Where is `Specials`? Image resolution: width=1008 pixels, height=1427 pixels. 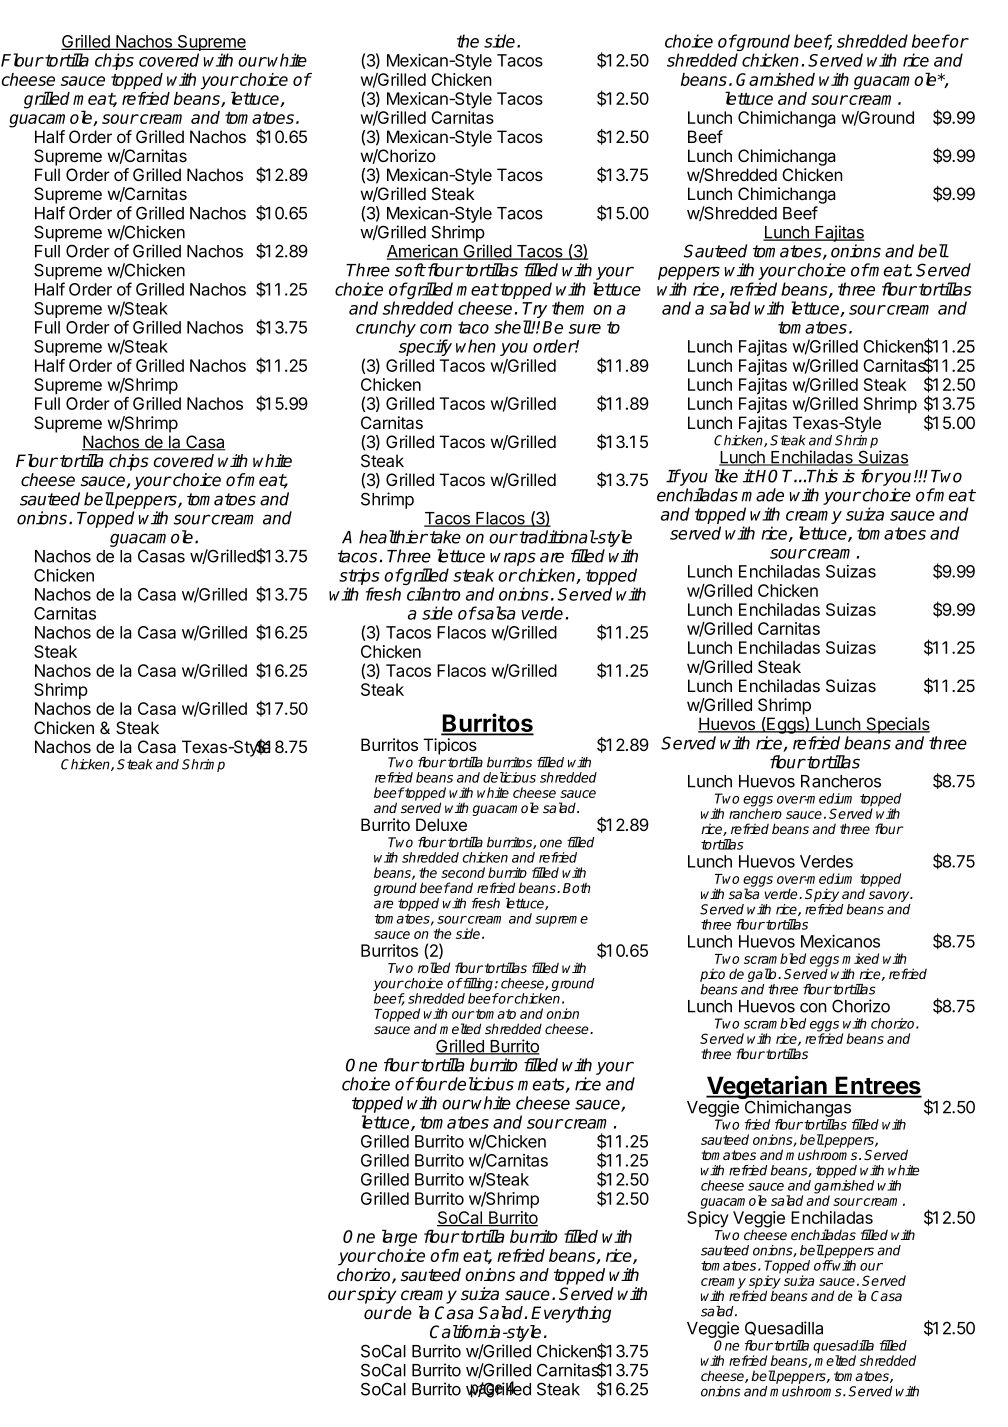 Specials is located at coordinates (897, 725).
